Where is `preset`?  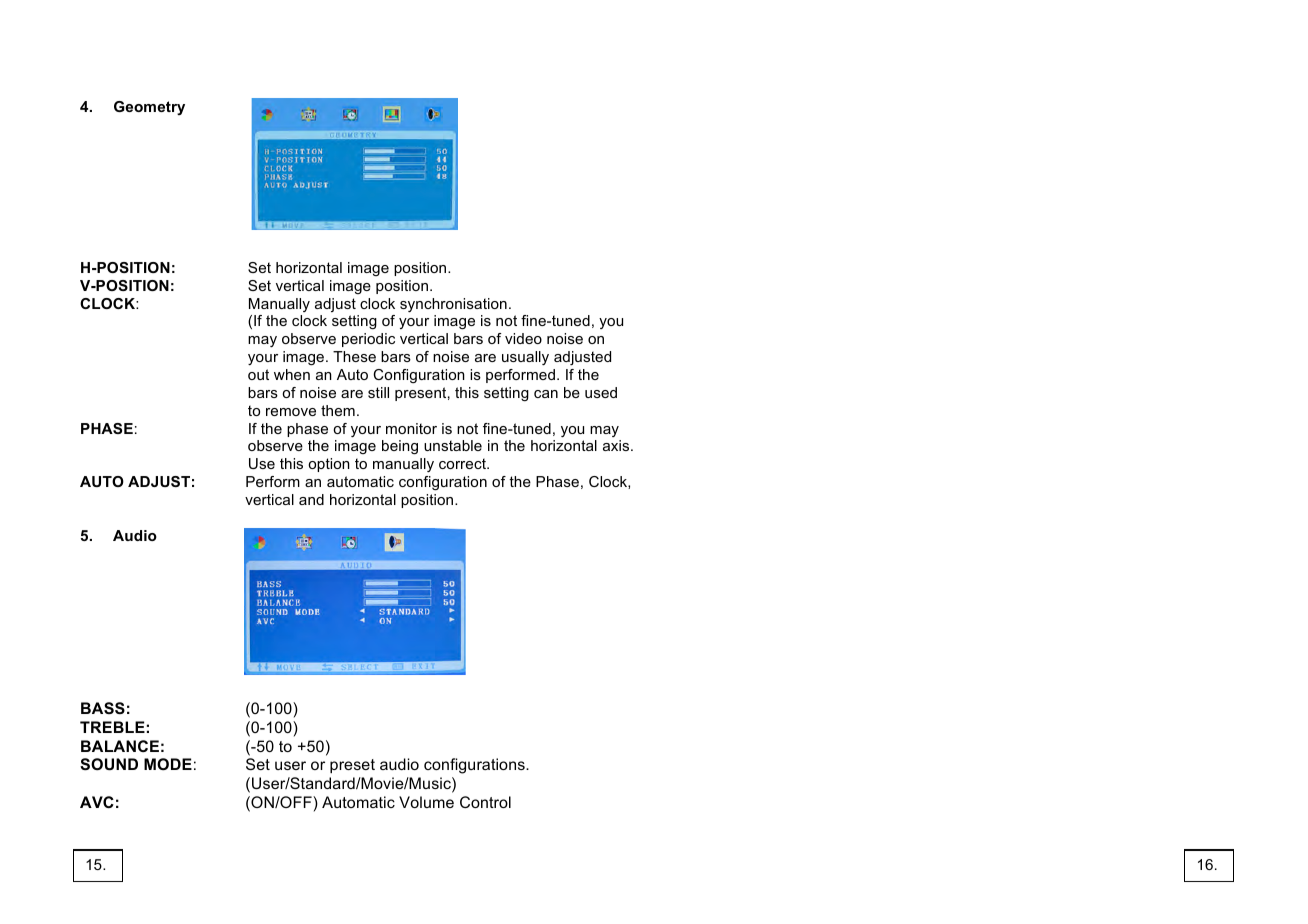
preset is located at coordinates (352, 766).
